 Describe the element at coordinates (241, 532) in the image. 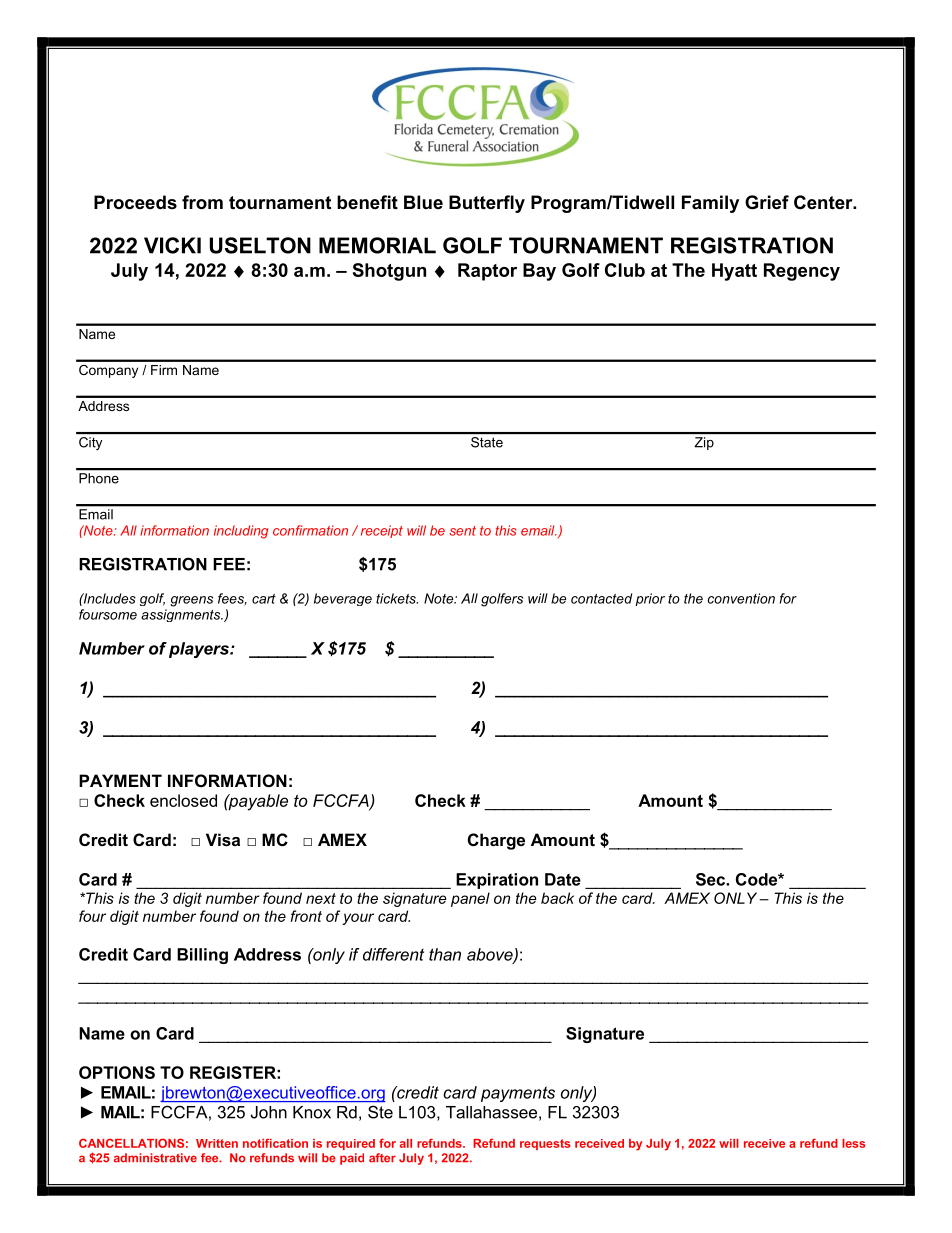

I see `including` at that location.
